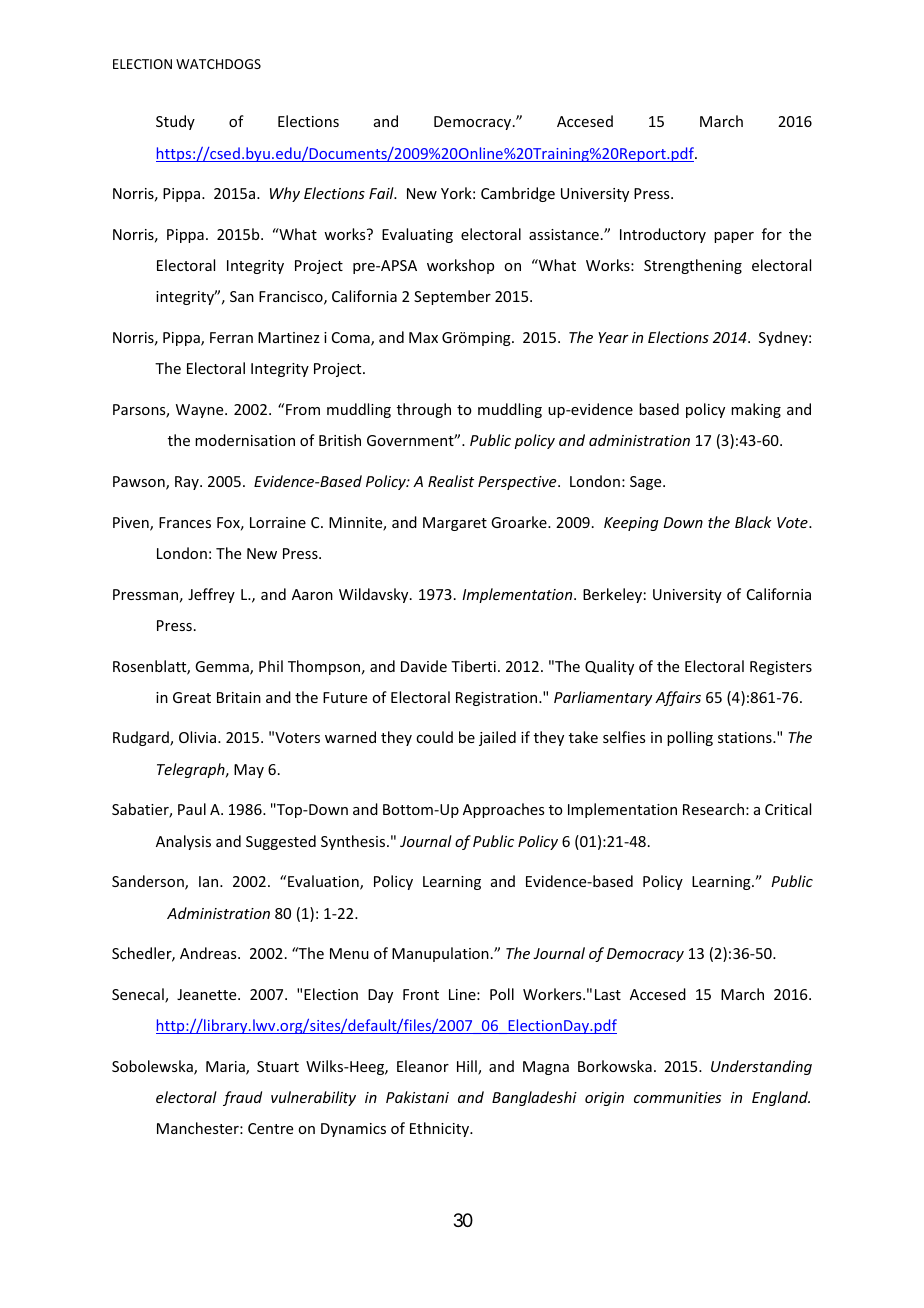  Describe the element at coordinates (753, 522) in the screenshot. I see `Black` at that location.
